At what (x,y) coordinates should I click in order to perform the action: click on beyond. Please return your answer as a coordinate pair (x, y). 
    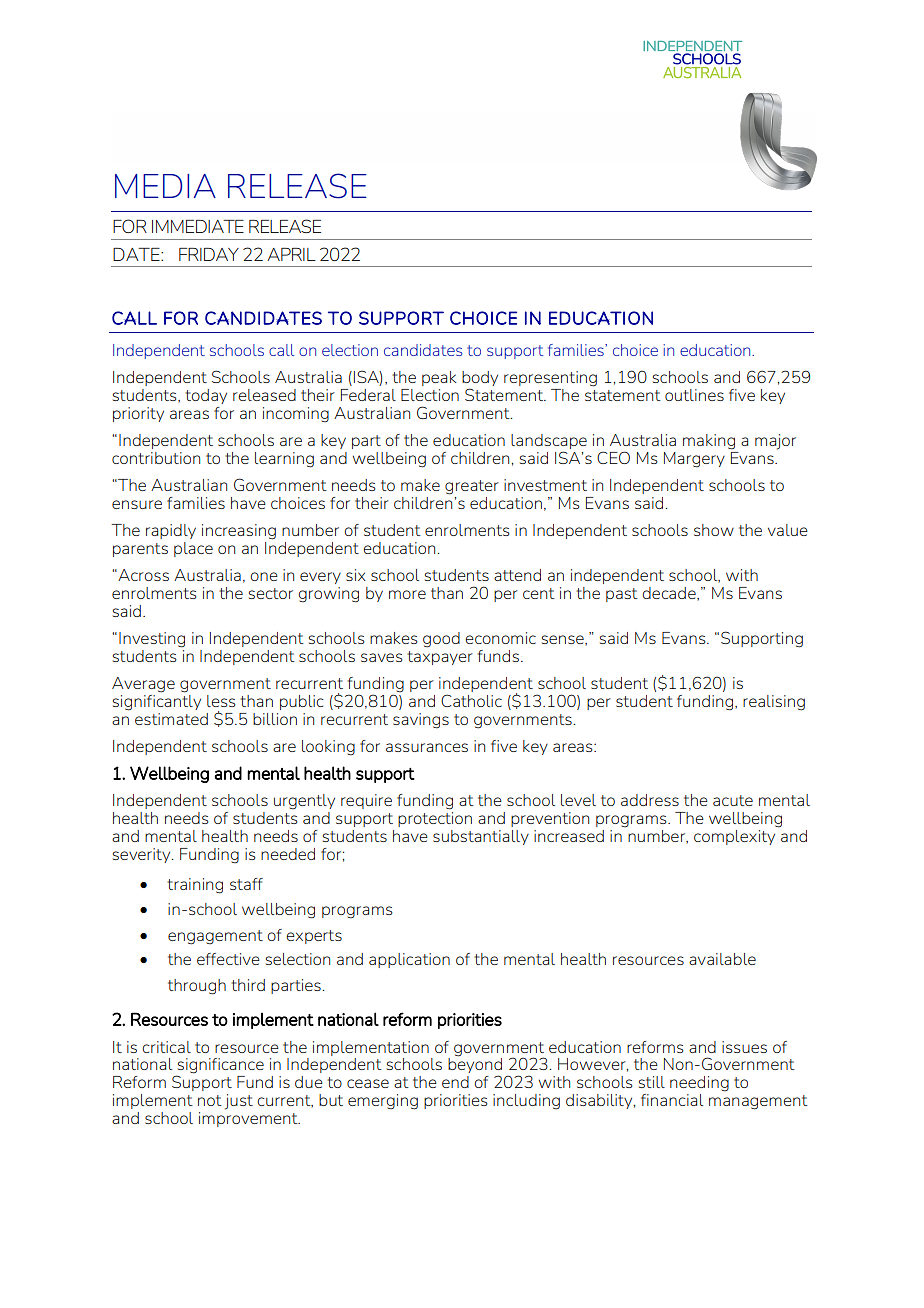
    Looking at the image, I should click on (475, 1066).
